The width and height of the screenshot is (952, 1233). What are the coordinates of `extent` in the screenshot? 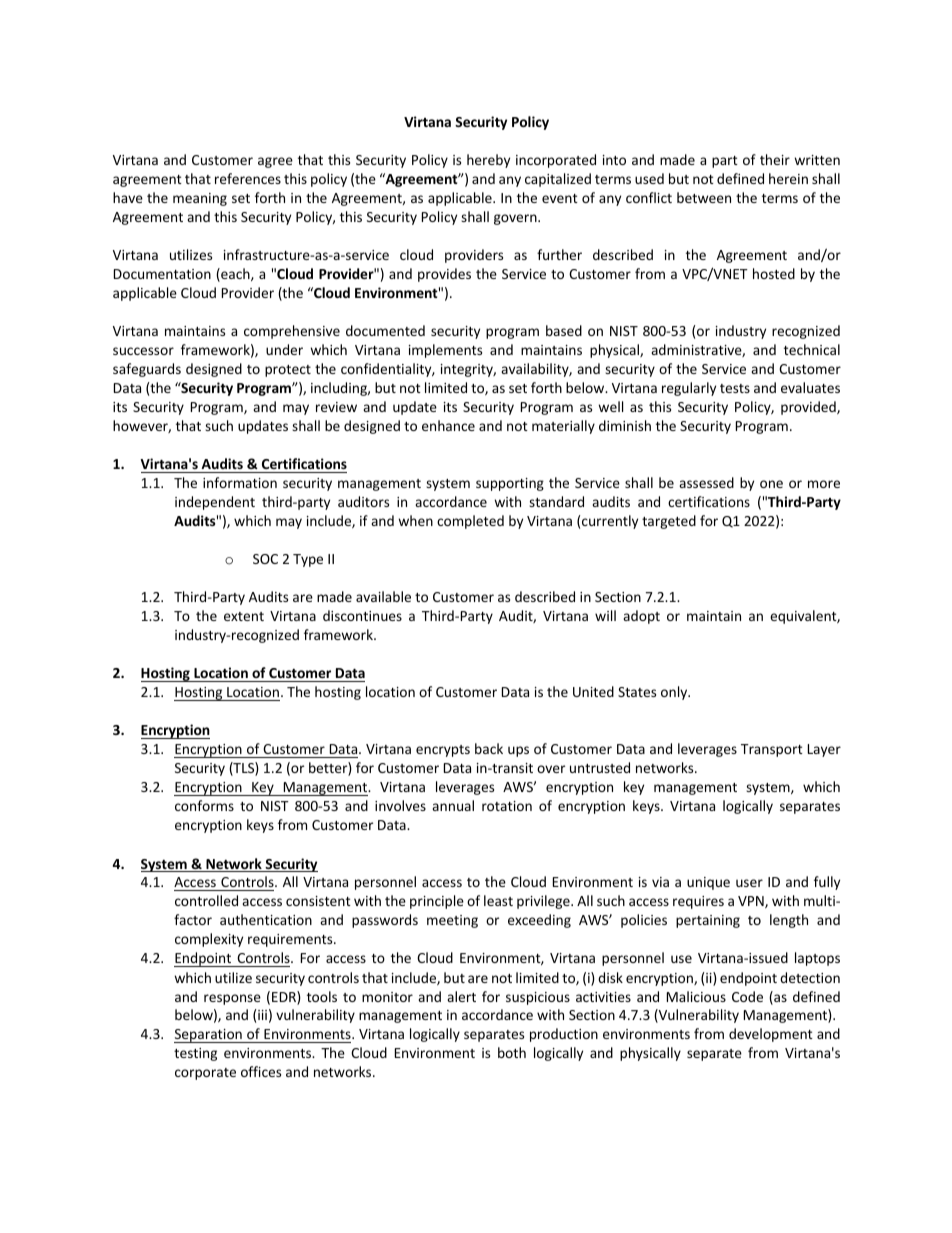 It's located at (244, 616).
